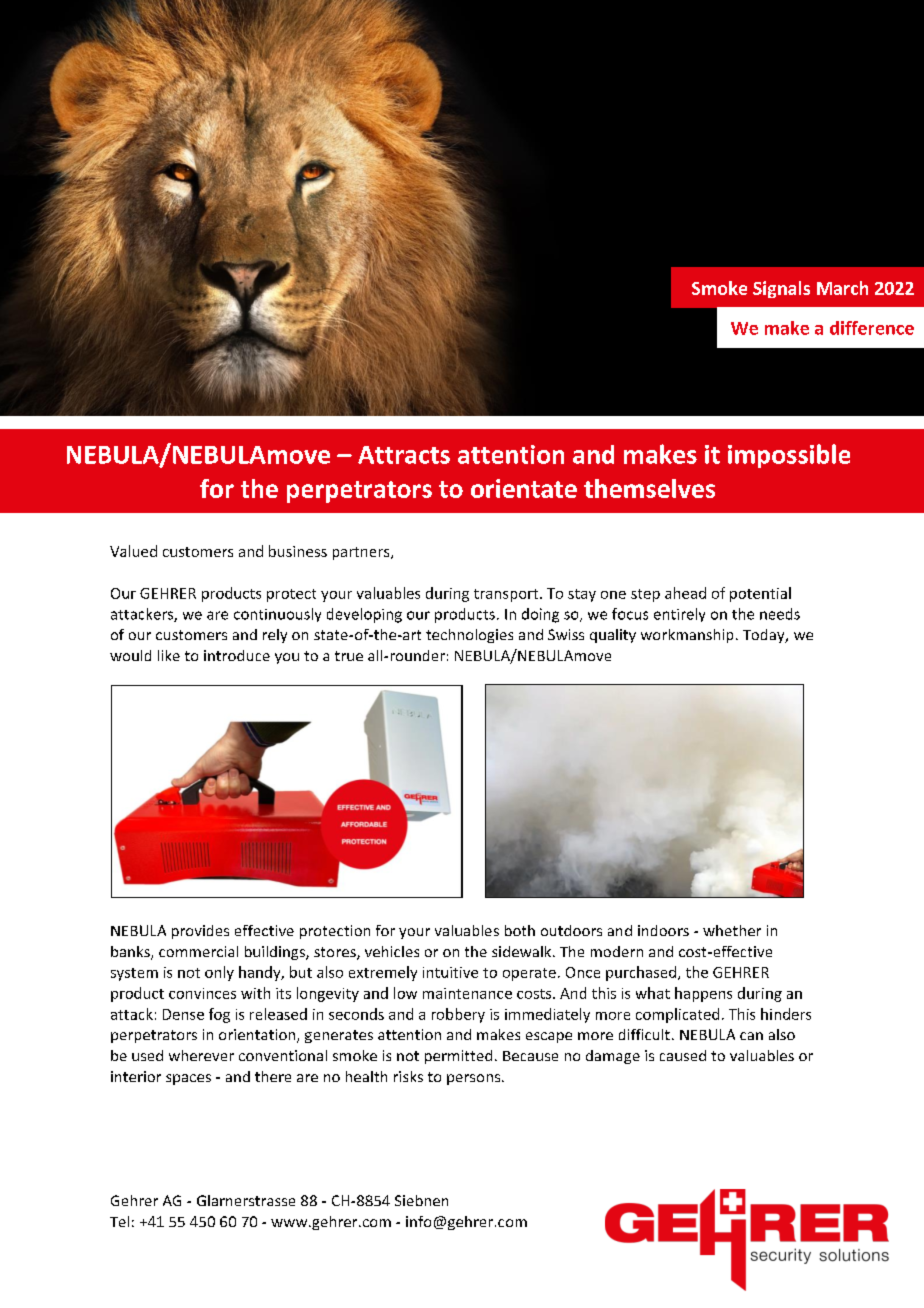 This screenshot has height=1308, width=924. What do you see at coordinates (842, 288) in the screenshot?
I see `March` at bounding box center [842, 288].
